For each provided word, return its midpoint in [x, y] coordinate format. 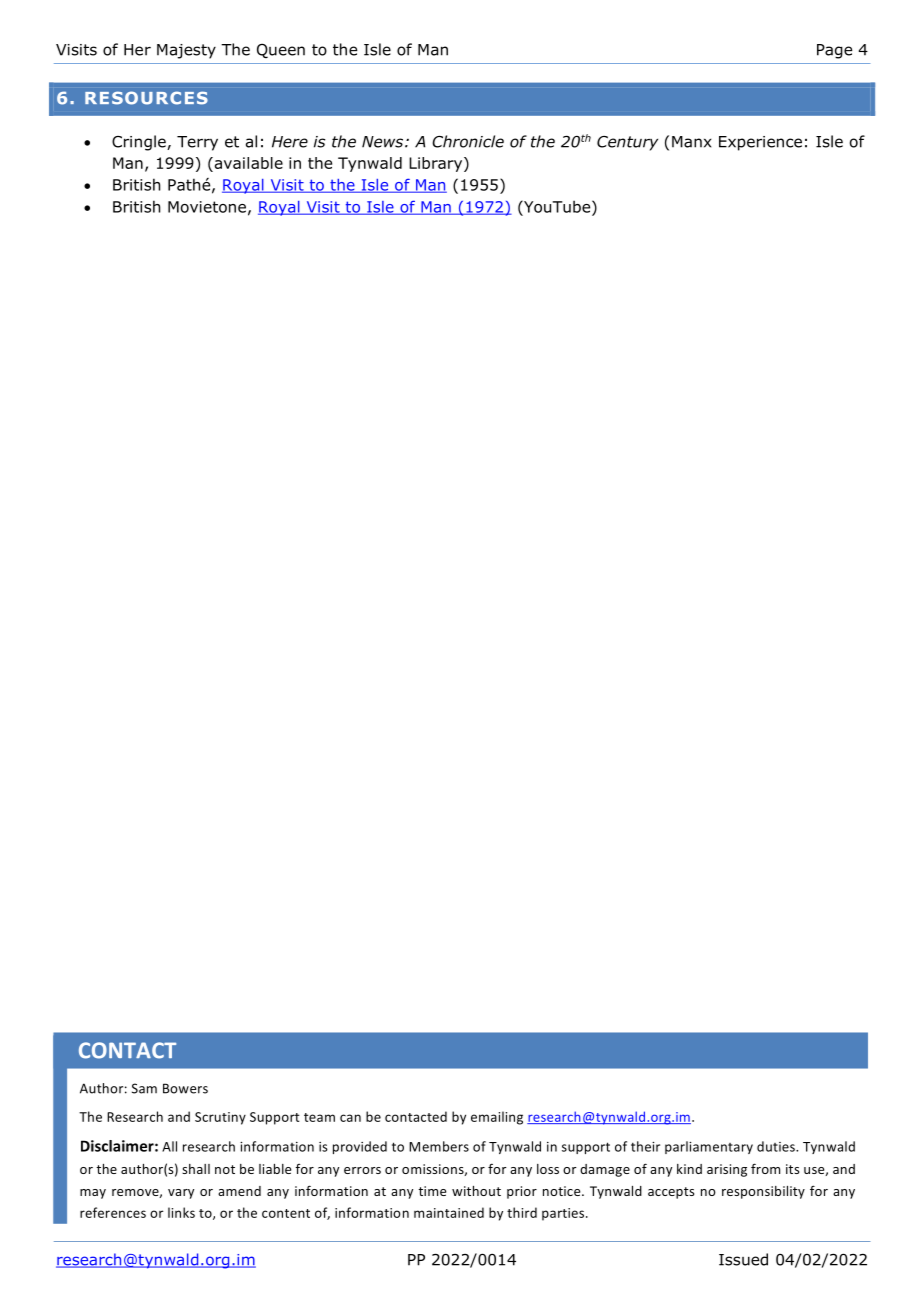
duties [777, 1146]
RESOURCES [146, 98]
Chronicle [468, 141]
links [181, 1212]
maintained [449, 1212]
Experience [760, 143]
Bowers [185, 1088]
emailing [497, 1118]
